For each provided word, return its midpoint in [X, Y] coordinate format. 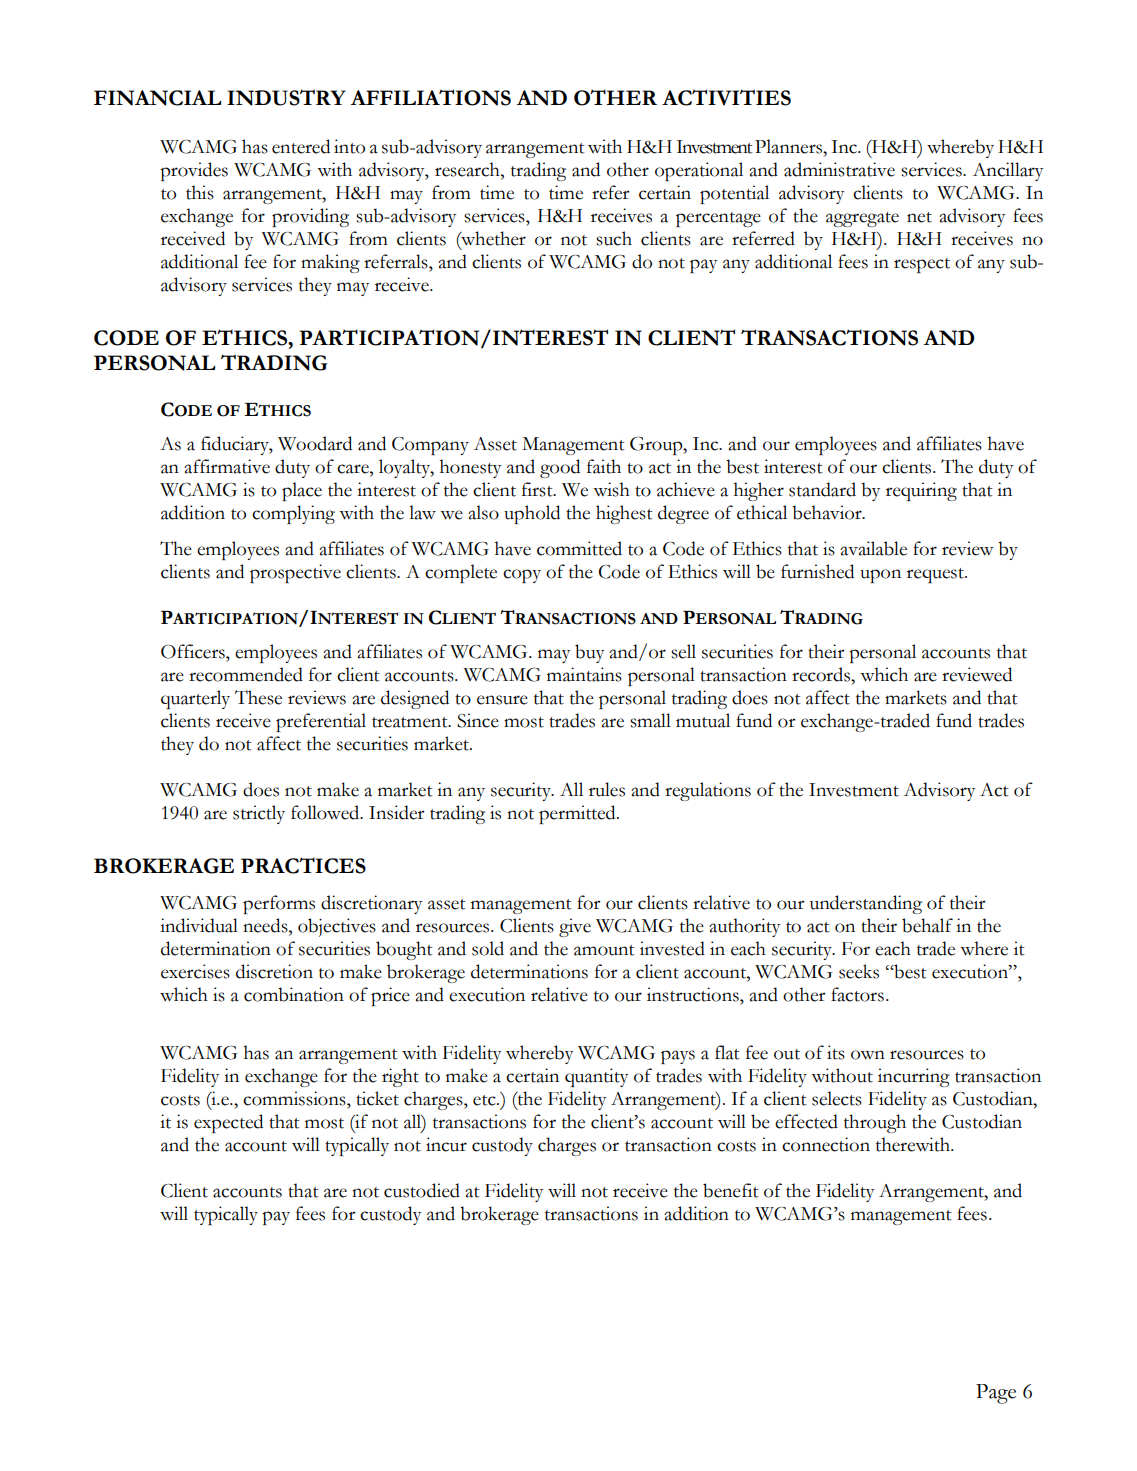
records [822, 674]
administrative [839, 169]
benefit [731, 1190]
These [258, 697]
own [868, 1055]
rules [607, 789]
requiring [921, 491]
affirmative [227, 466]
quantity [596, 1077]
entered [301, 146]
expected [228, 1123]
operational [699, 171]
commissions [295, 1098]
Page [996, 1394]
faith [604, 466]
